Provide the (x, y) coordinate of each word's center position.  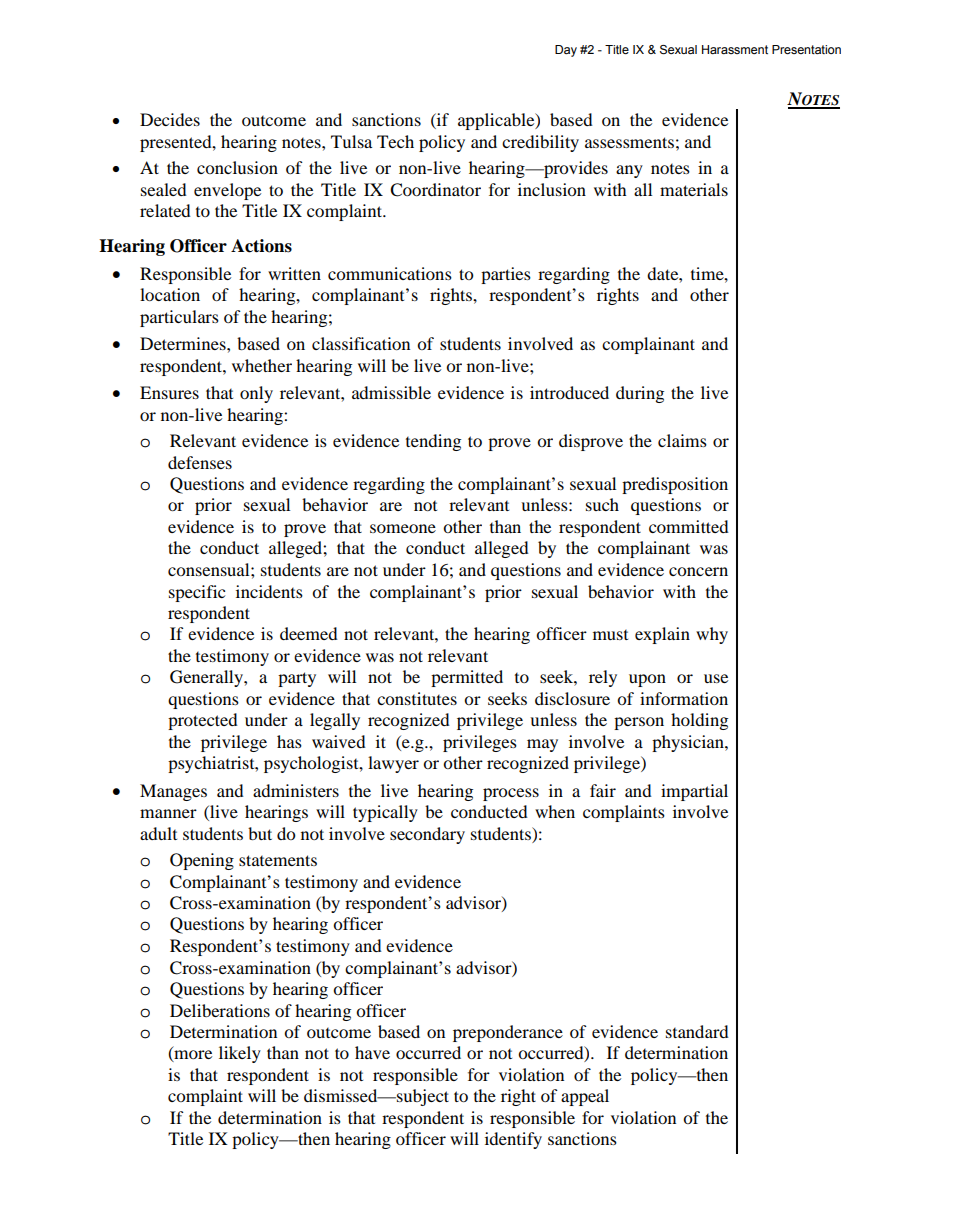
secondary (427, 835)
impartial (694, 792)
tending (433, 442)
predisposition (675, 485)
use (716, 678)
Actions (261, 246)
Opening (202, 861)
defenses (200, 462)
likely (240, 1054)
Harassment (735, 49)
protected (203, 721)
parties (506, 275)
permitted (467, 678)
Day (566, 51)
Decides (170, 119)
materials (694, 189)
